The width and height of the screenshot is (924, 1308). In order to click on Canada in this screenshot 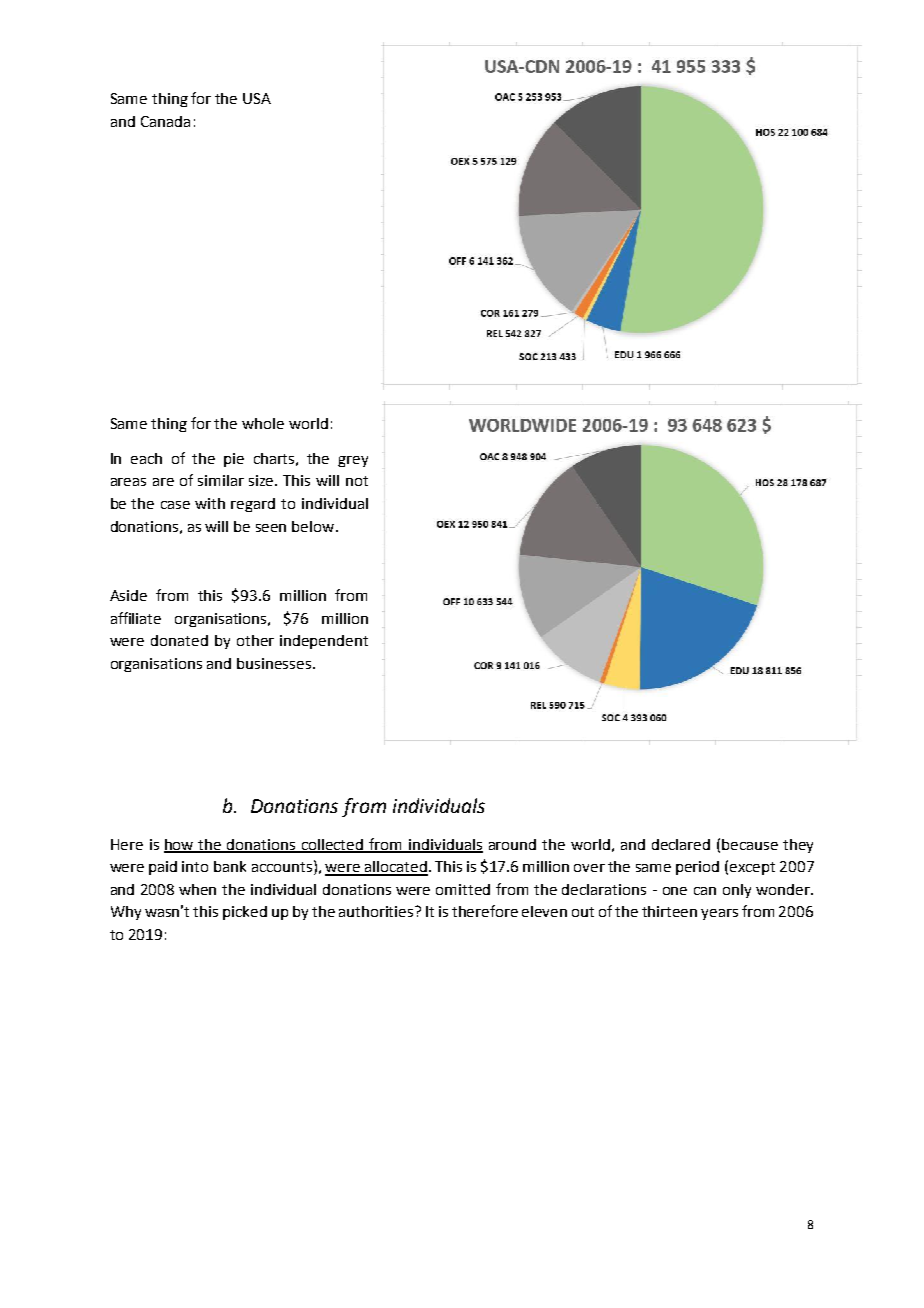, I will do `click(165, 121)`.
